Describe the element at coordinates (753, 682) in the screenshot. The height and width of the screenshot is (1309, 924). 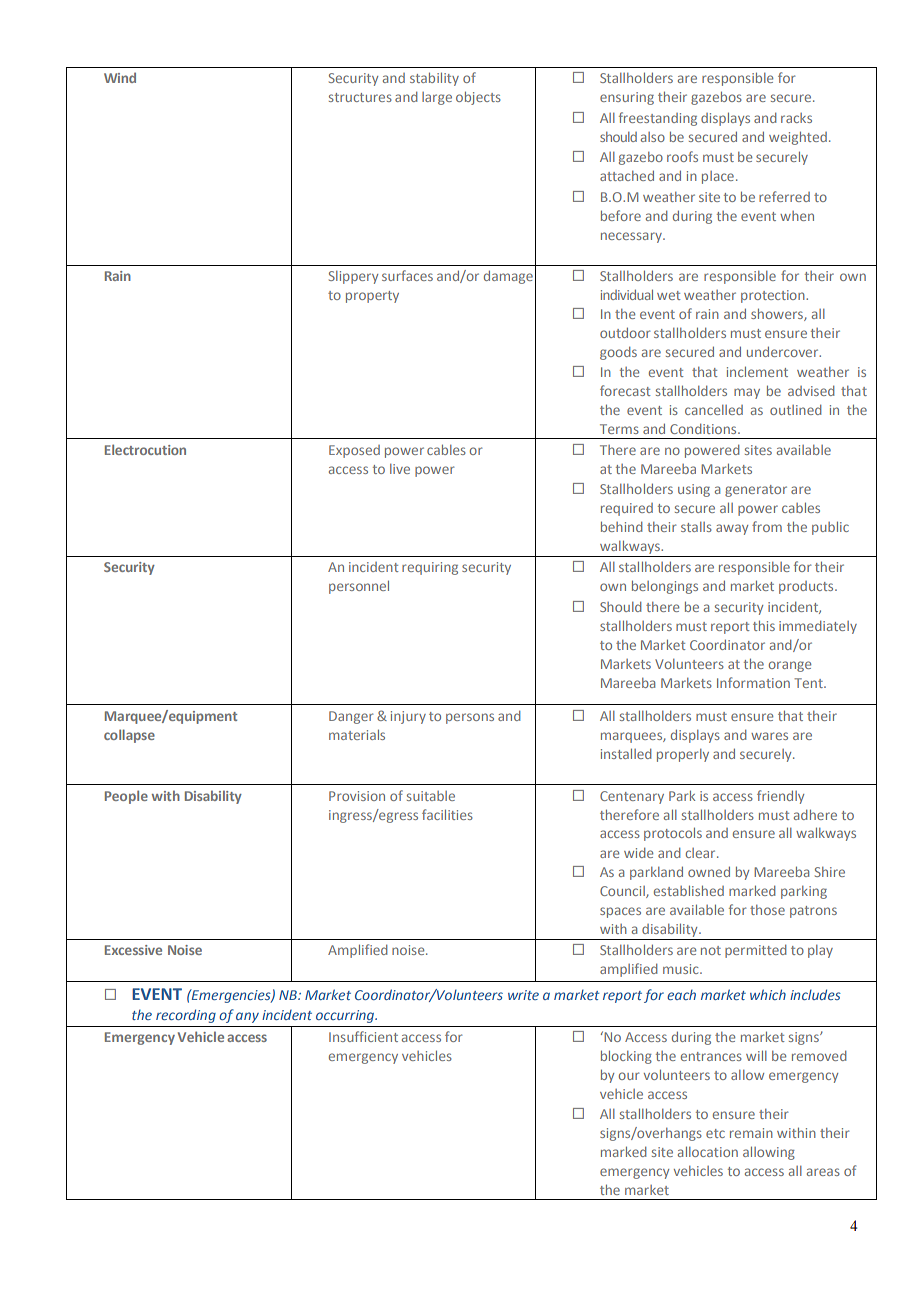
I see `Information` at that location.
